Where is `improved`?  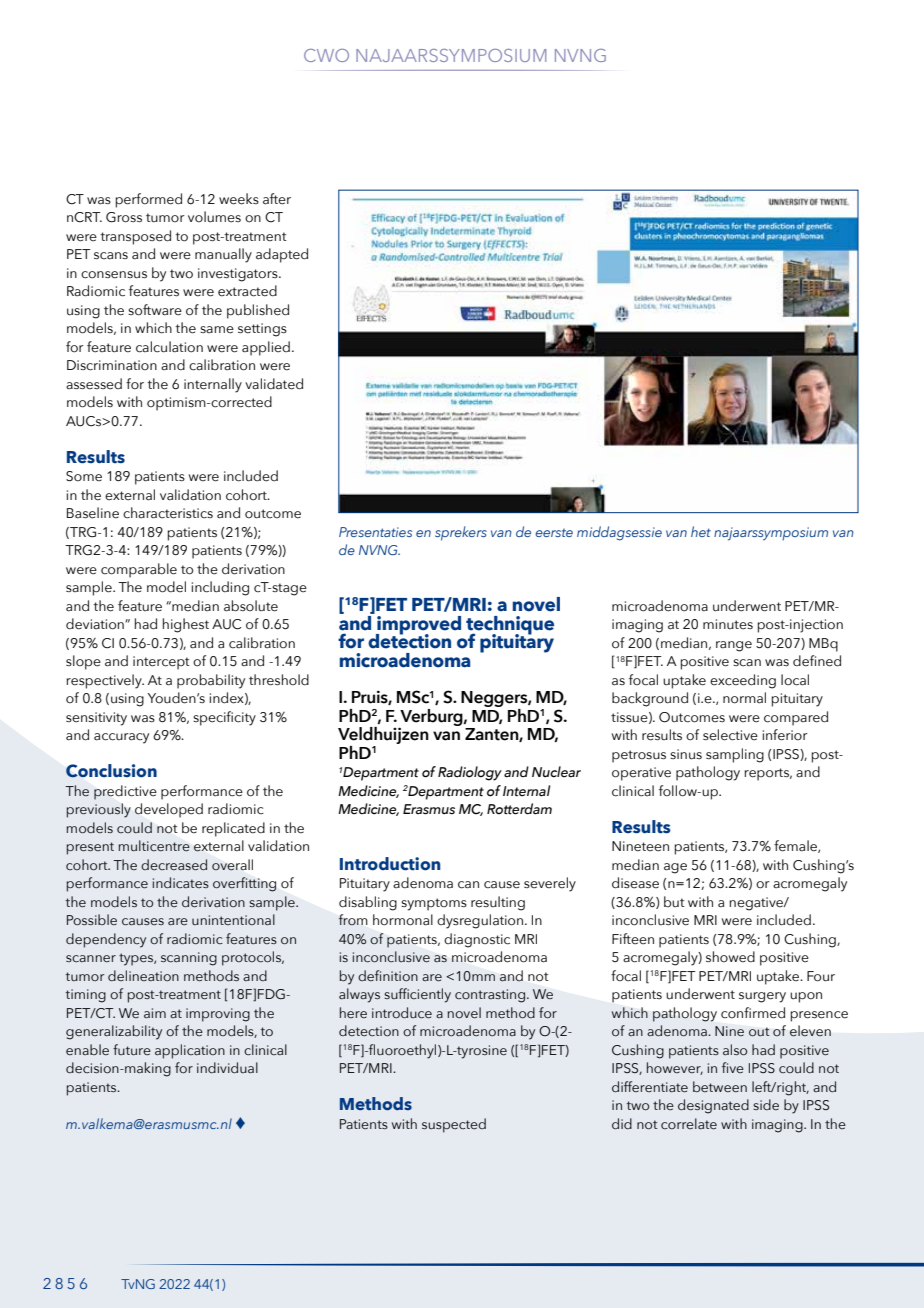 improved is located at coordinates (418, 626).
